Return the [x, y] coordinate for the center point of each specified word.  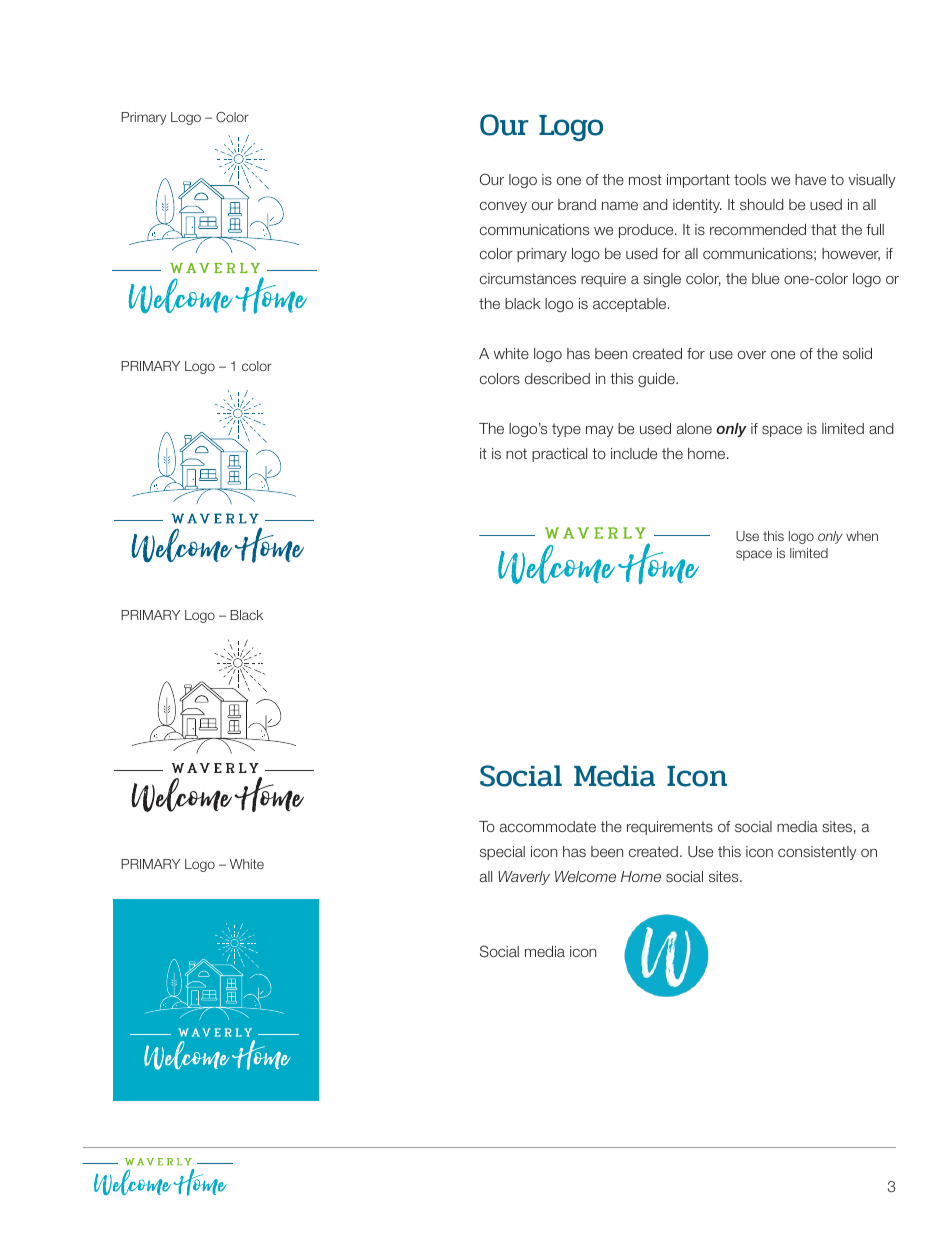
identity [697, 206]
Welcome [585, 876]
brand [577, 204]
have [810, 179]
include [634, 453]
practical [559, 455]
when [862, 536]
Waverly [524, 878]
